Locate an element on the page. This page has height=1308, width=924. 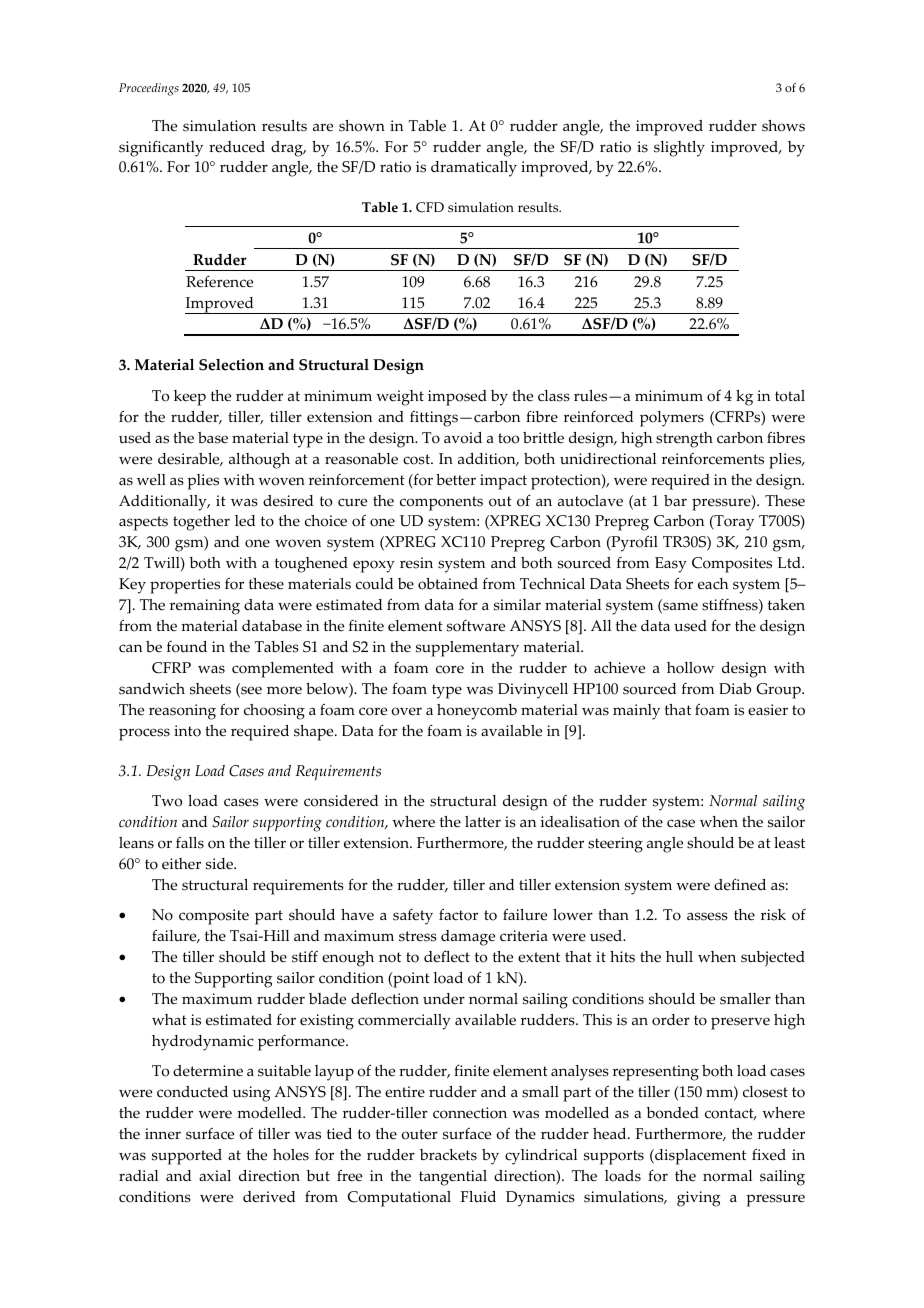
found is located at coordinates (187, 647).
